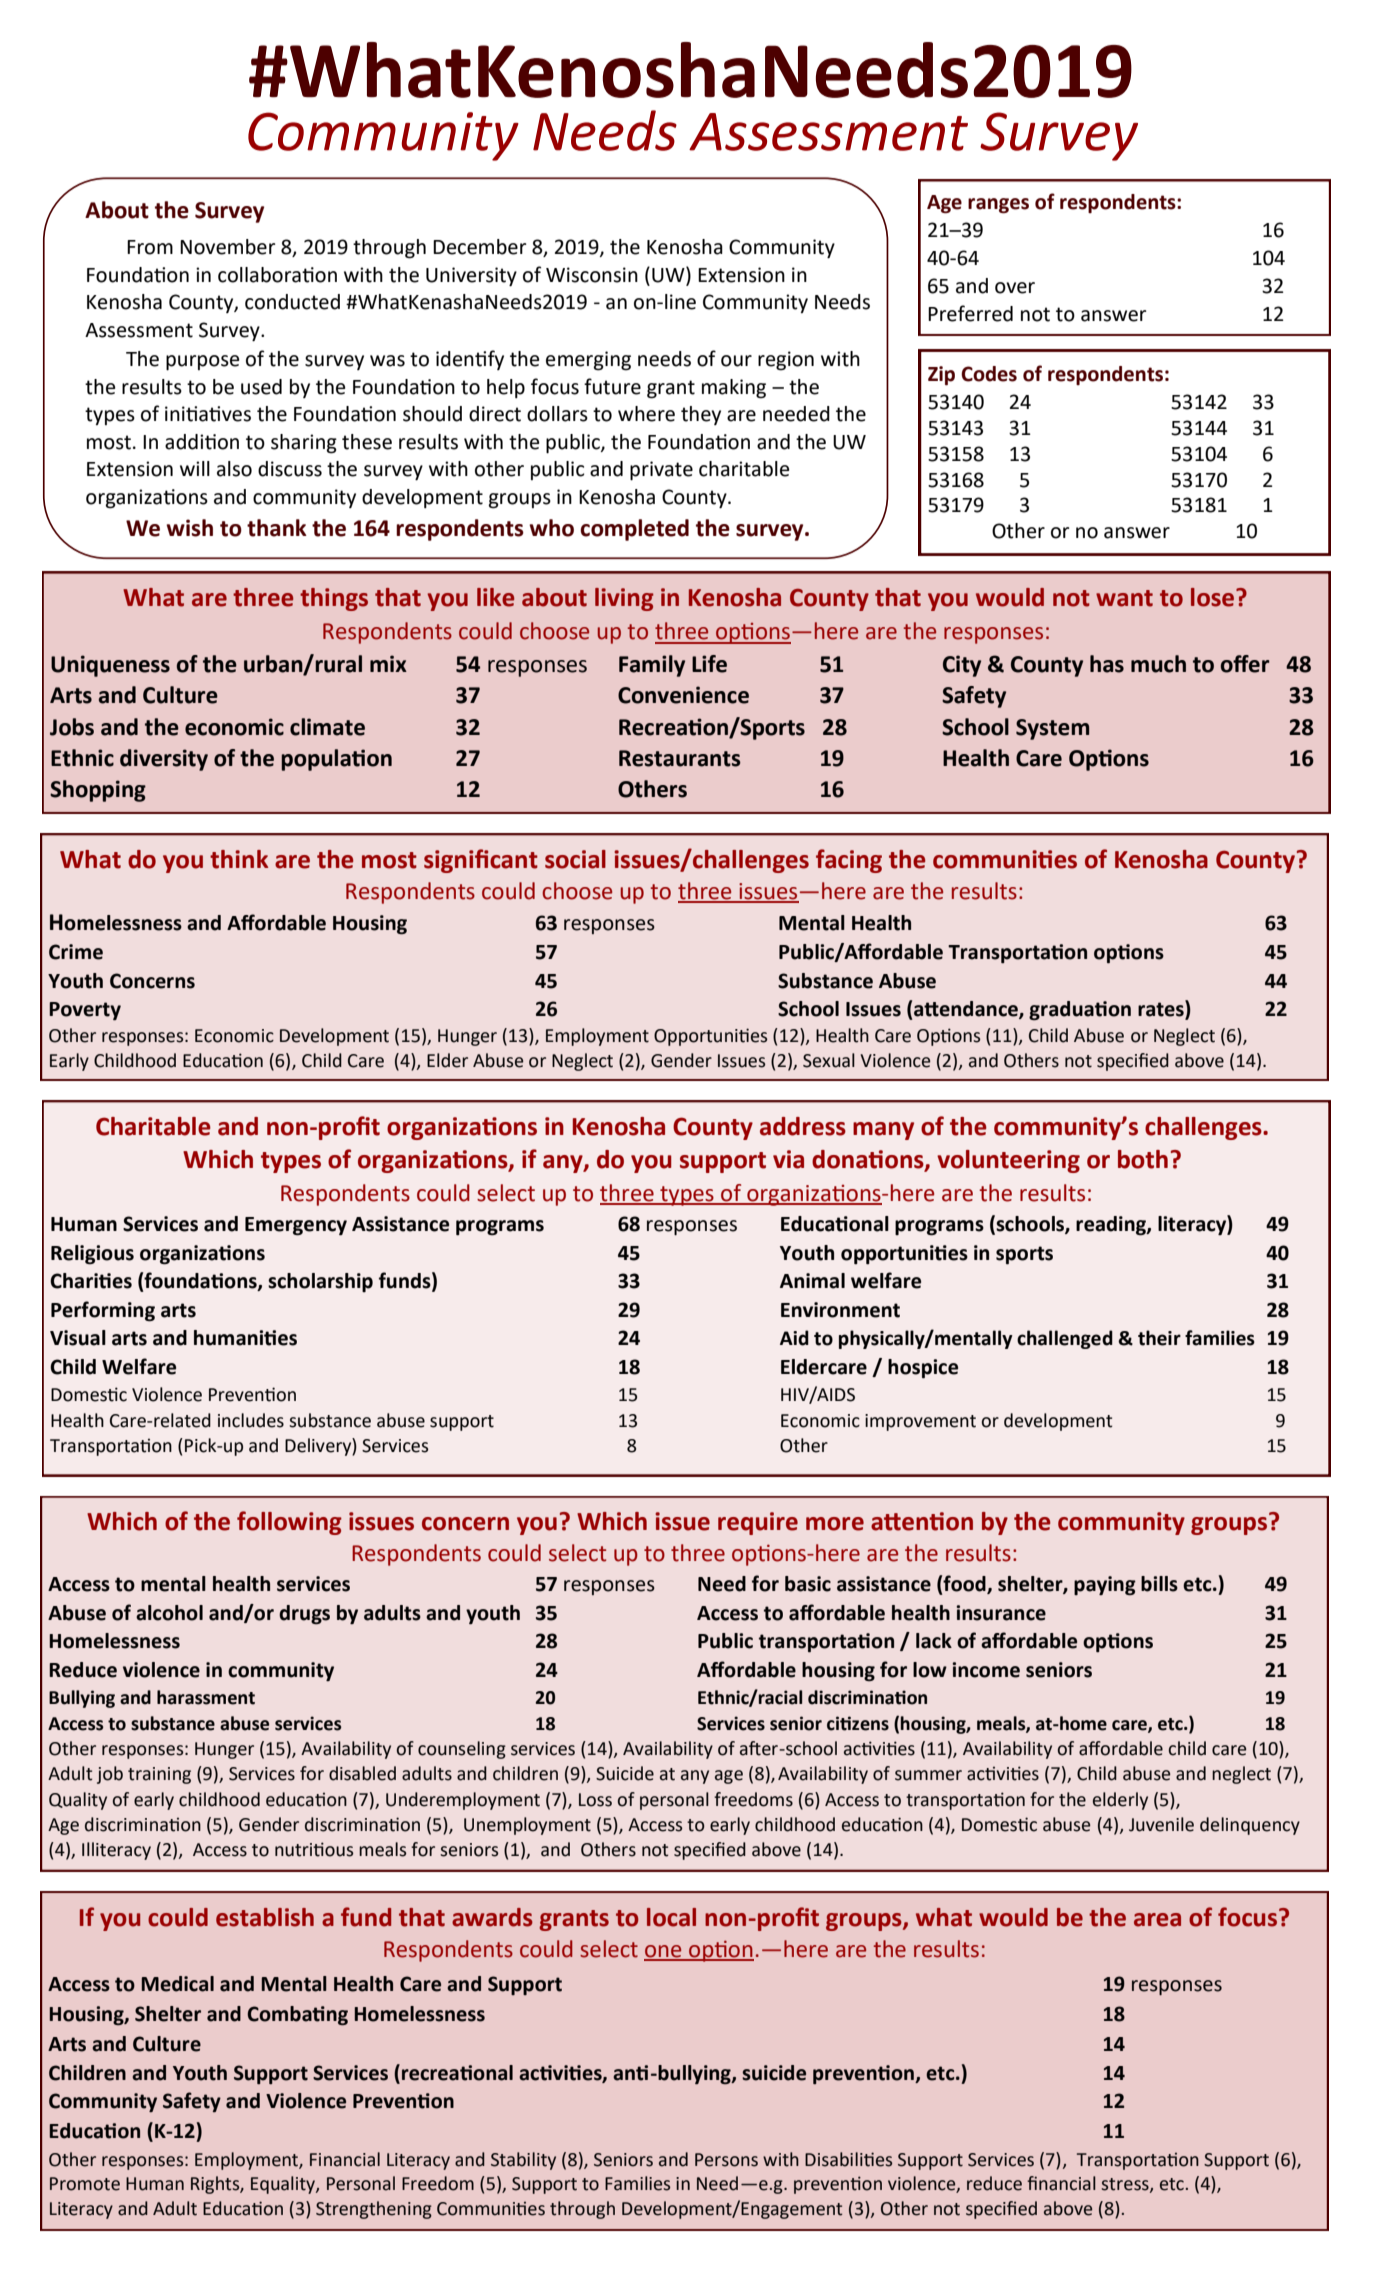 Image resolution: width=1378 pixels, height=2269 pixels. I want to click on Emergency, so click(296, 1226).
